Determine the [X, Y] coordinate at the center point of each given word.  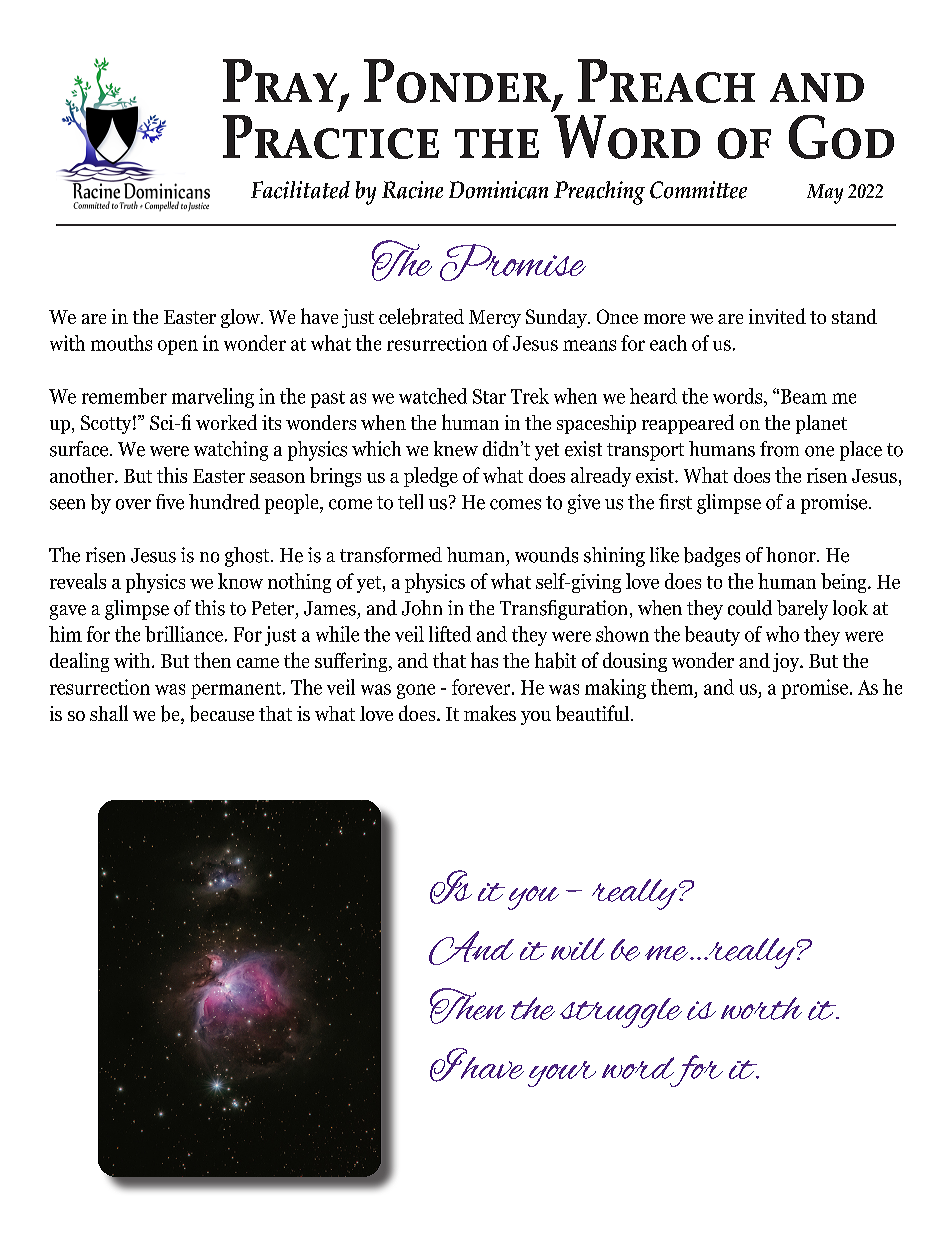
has [484, 660]
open [178, 347]
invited [777, 316]
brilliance [184, 634]
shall [109, 713]
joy [787, 662]
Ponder [457, 81]
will [578, 949]
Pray [280, 80]
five [170, 502]
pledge [431, 477]
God [841, 137]
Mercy [495, 319]
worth [761, 1008]
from [779, 449]
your [562, 1074]
